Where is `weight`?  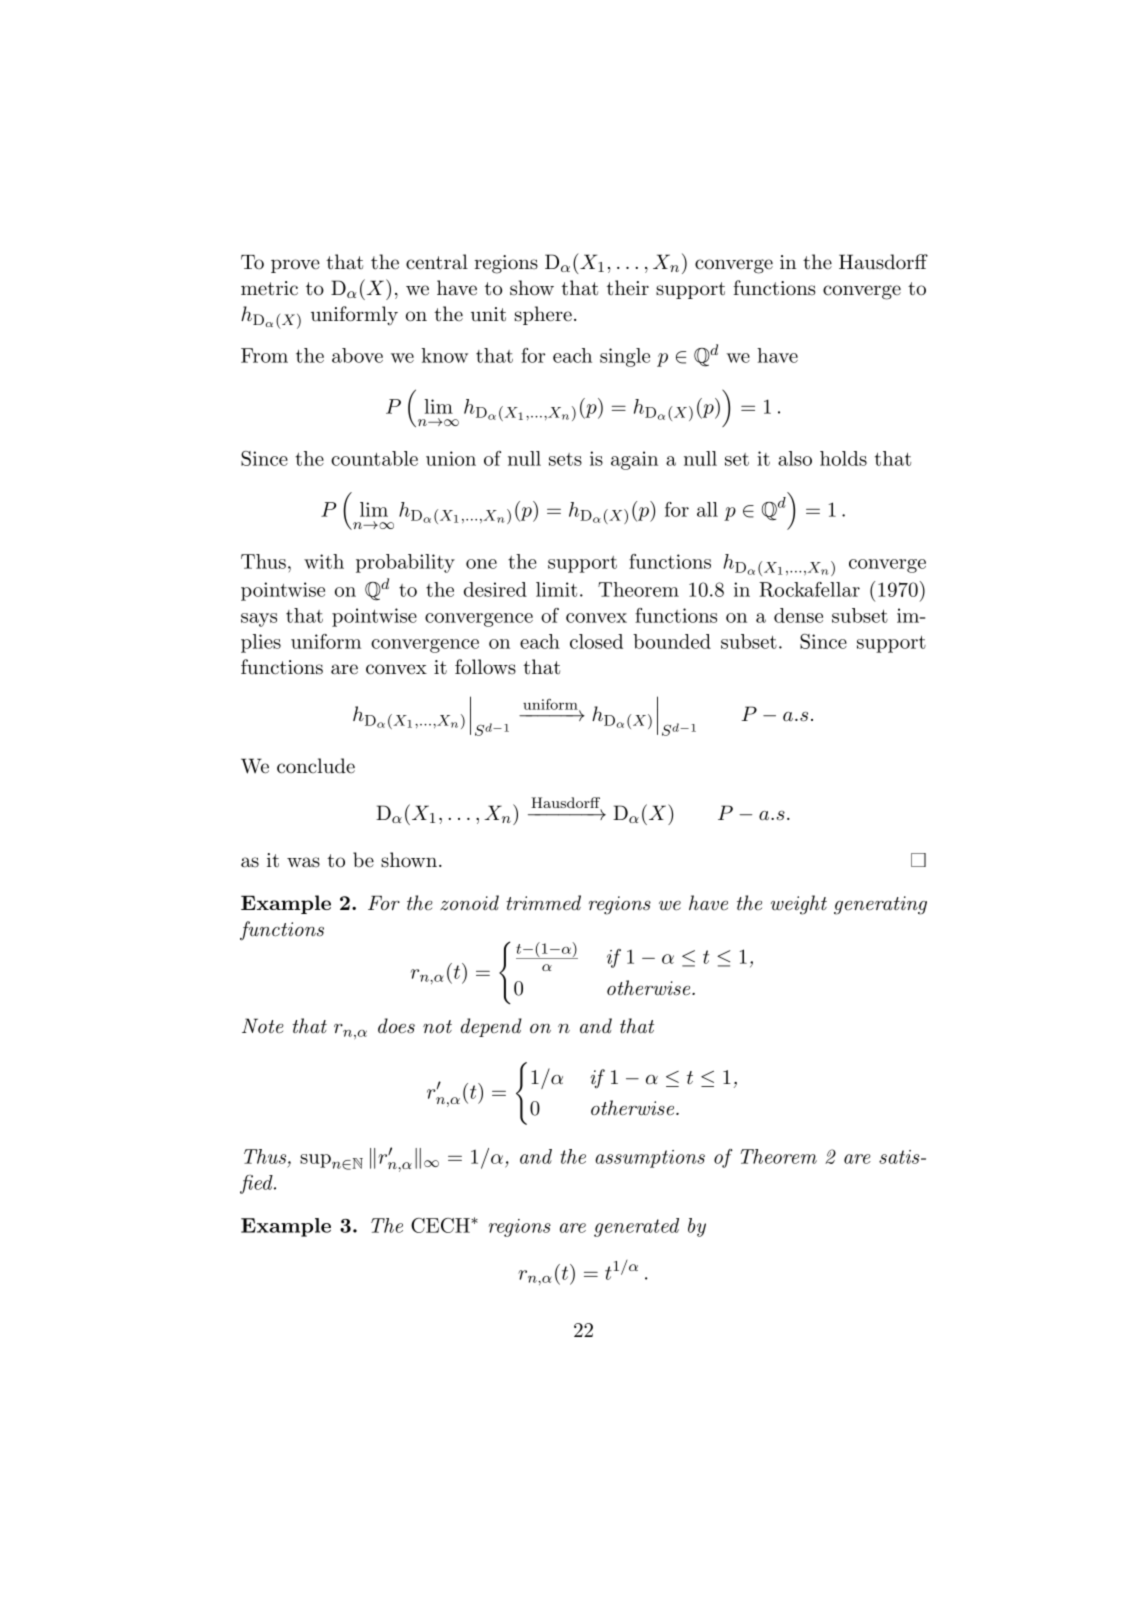 weight is located at coordinates (799, 905).
